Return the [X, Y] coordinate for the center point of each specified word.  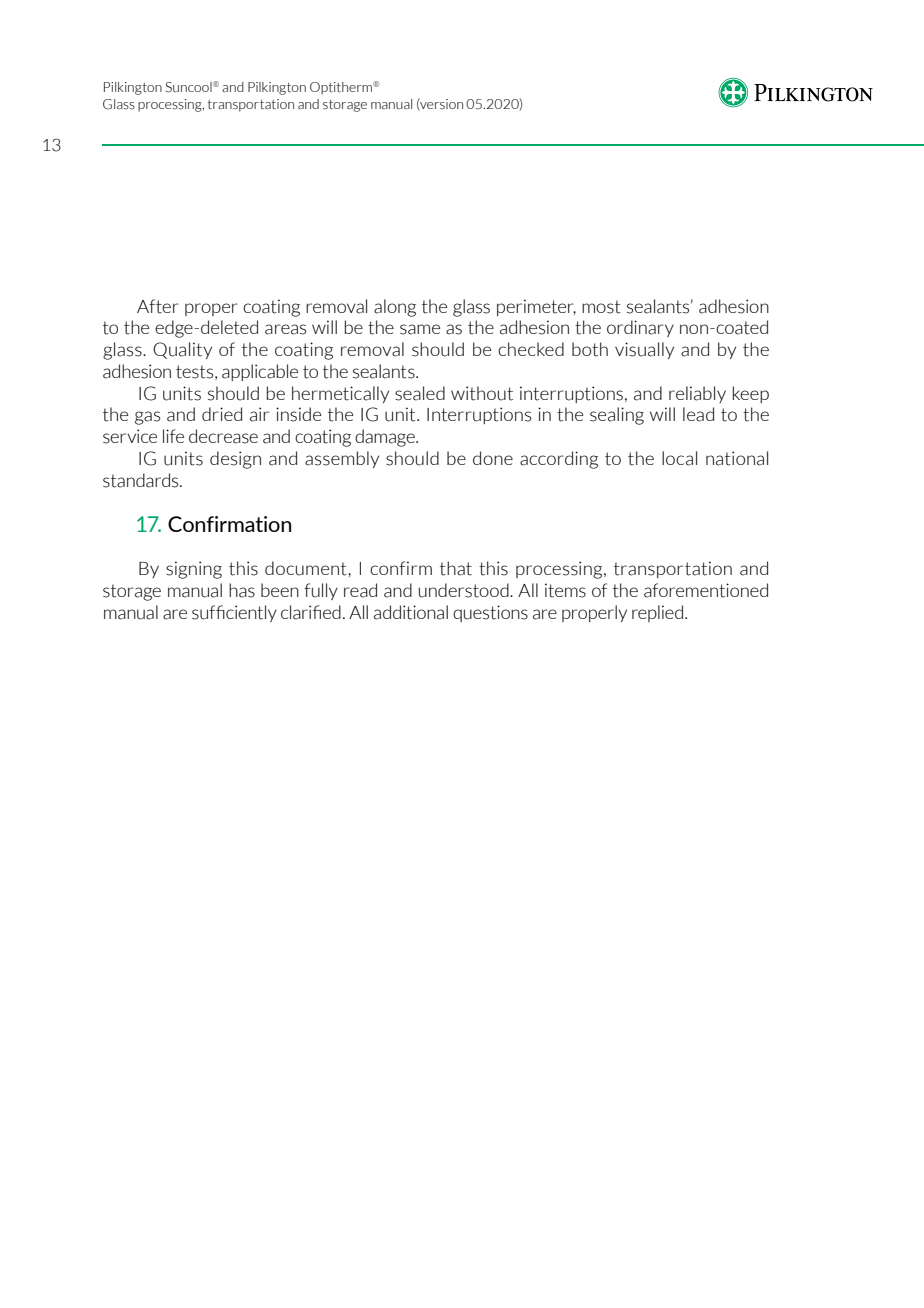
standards [142, 480]
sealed [420, 393]
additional [411, 612]
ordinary [640, 328]
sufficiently [234, 613]
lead [698, 414]
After [158, 306]
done [493, 458]
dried [222, 414]
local [679, 458]
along [395, 308]
